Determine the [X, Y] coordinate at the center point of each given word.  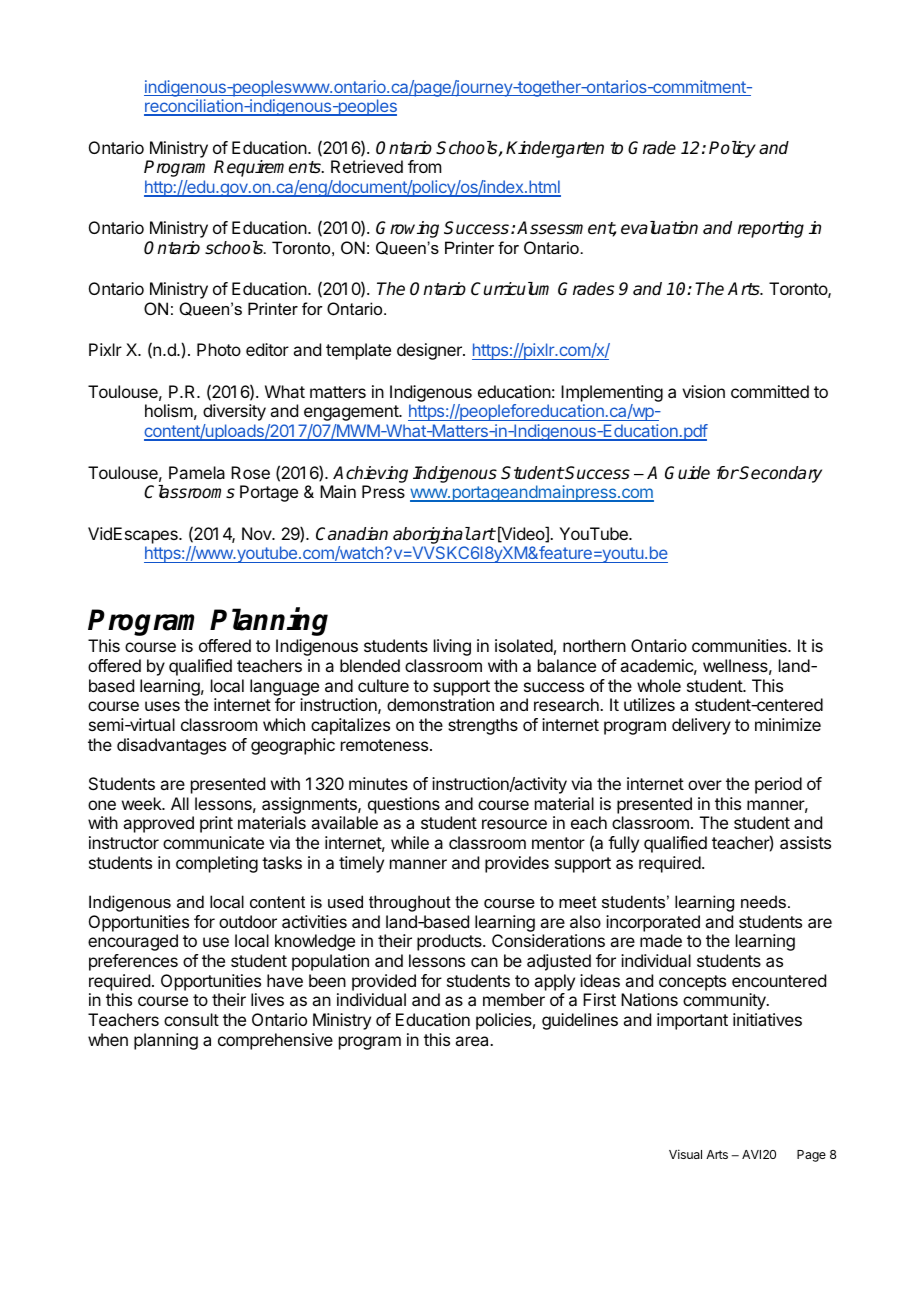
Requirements [268, 168]
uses [162, 706]
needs [765, 901]
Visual [685, 1154]
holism [169, 410]
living [452, 647]
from [424, 166]
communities [740, 645]
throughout [410, 903]
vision [703, 391]
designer [430, 351]
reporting [771, 229]
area [473, 1041]
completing [217, 864]
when [108, 1039]
